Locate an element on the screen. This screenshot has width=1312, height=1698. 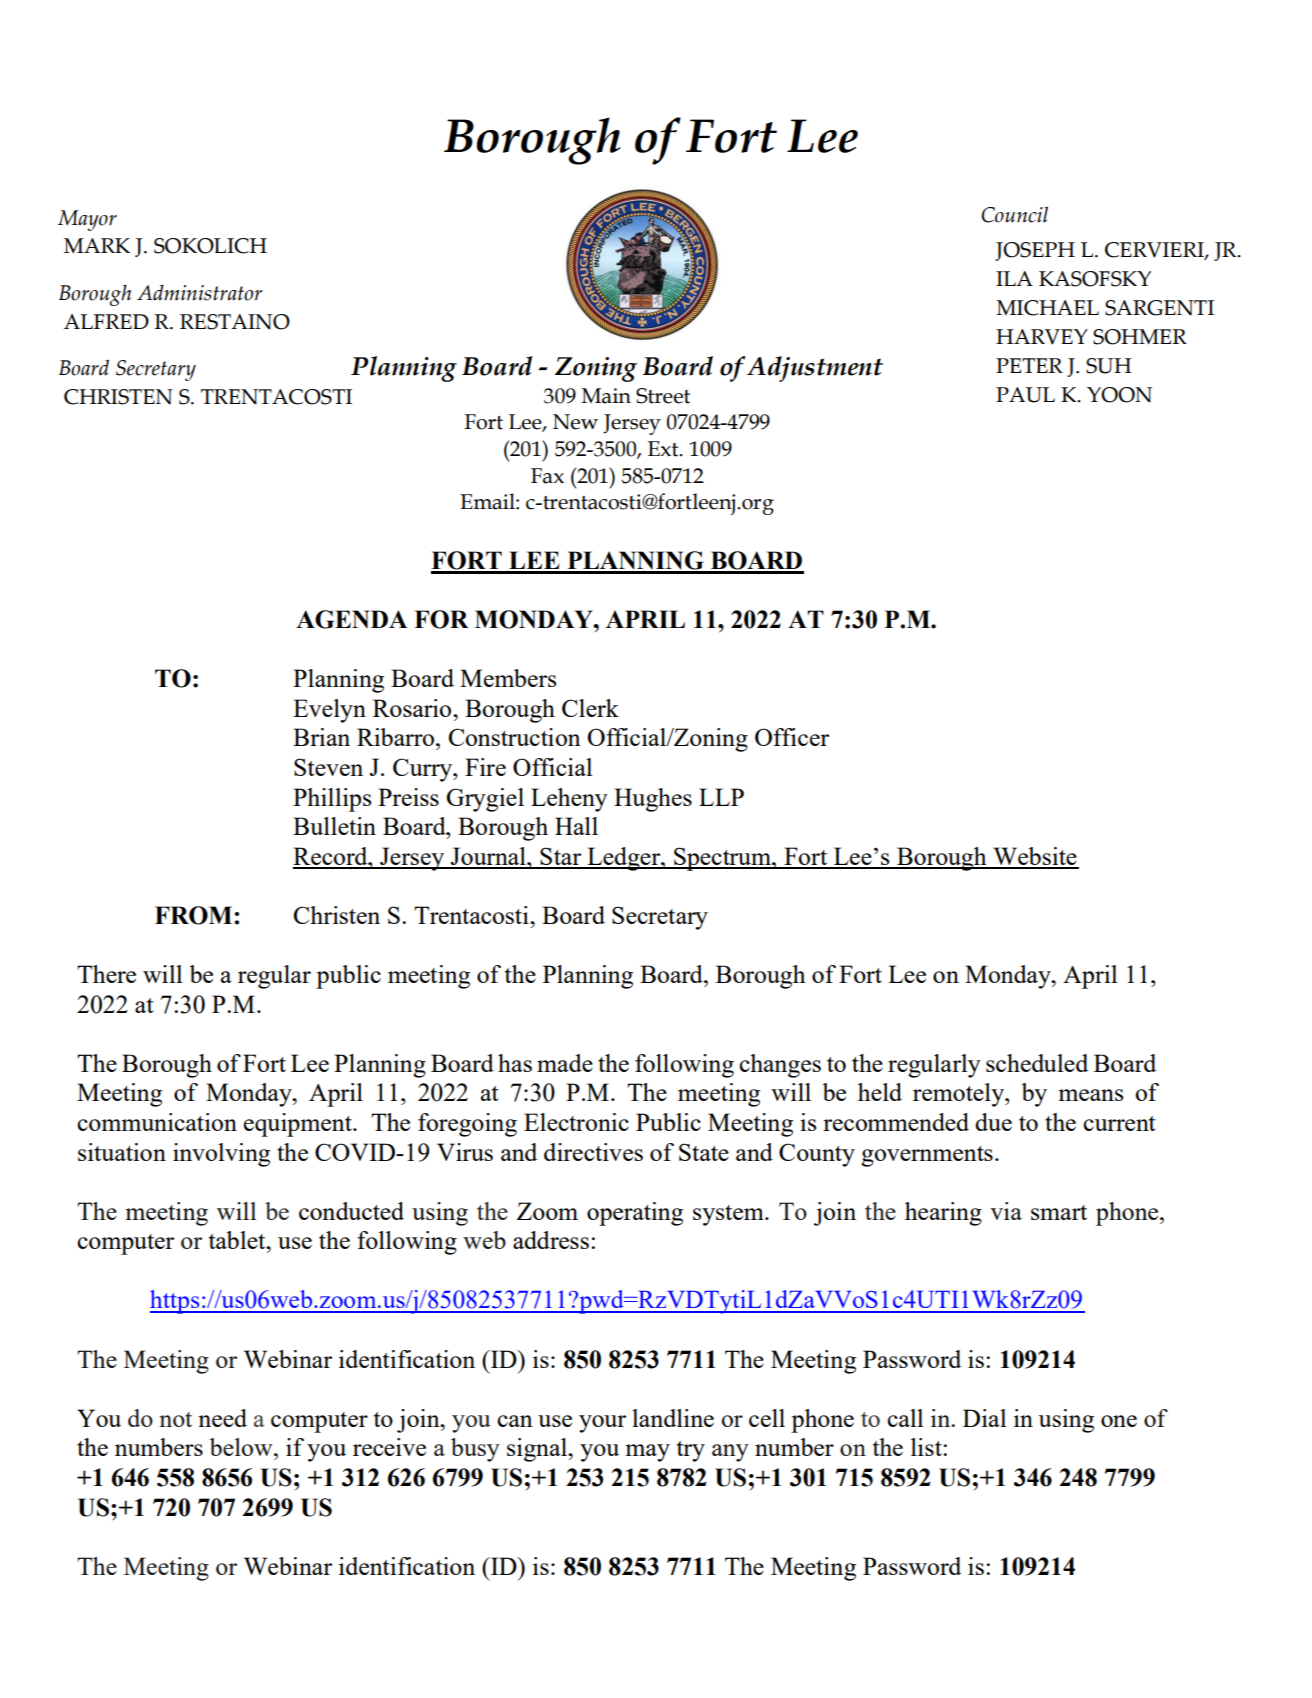
need is located at coordinates (222, 1418).
